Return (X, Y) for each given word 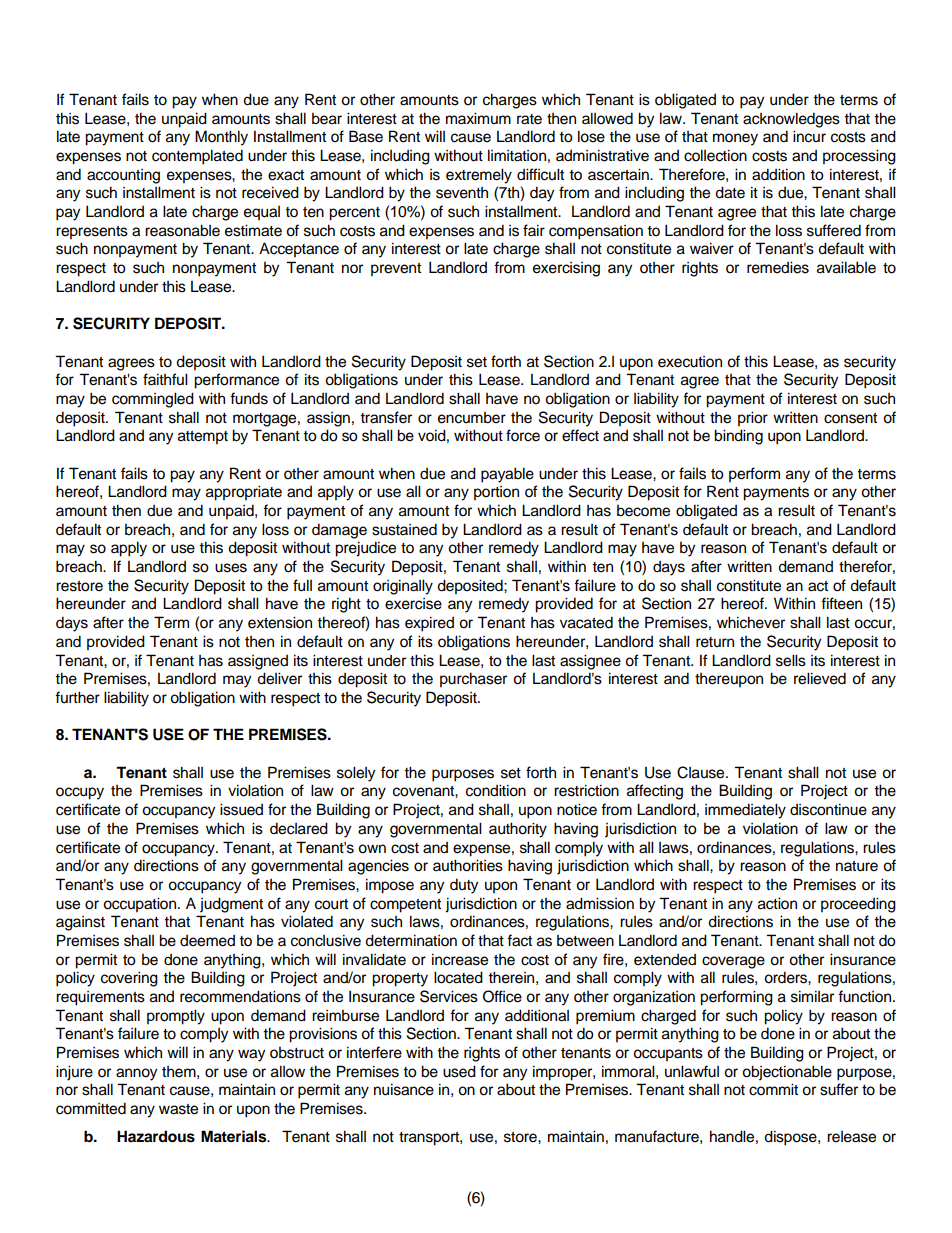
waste (178, 1109)
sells (791, 660)
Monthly (221, 138)
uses (231, 568)
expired (429, 624)
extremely (479, 176)
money (735, 139)
